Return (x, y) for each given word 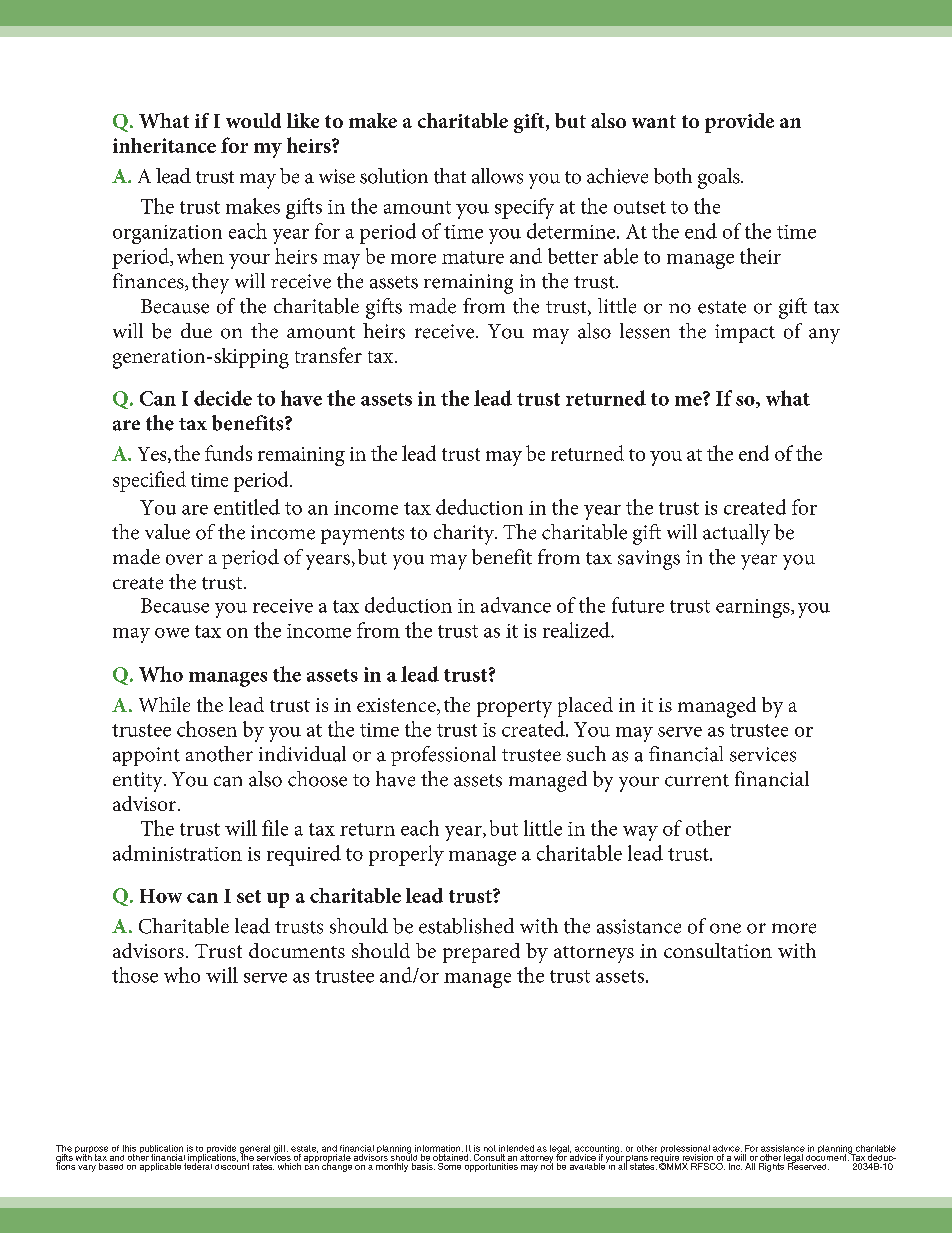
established (466, 926)
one (725, 928)
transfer (328, 355)
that (450, 176)
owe (172, 633)
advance (516, 605)
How (161, 896)
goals (720, 178)
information (439, 1148)
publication (162, 1150)
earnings (754, 608)
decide (223, 398)
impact (745, 333)
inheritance (164, 145)
